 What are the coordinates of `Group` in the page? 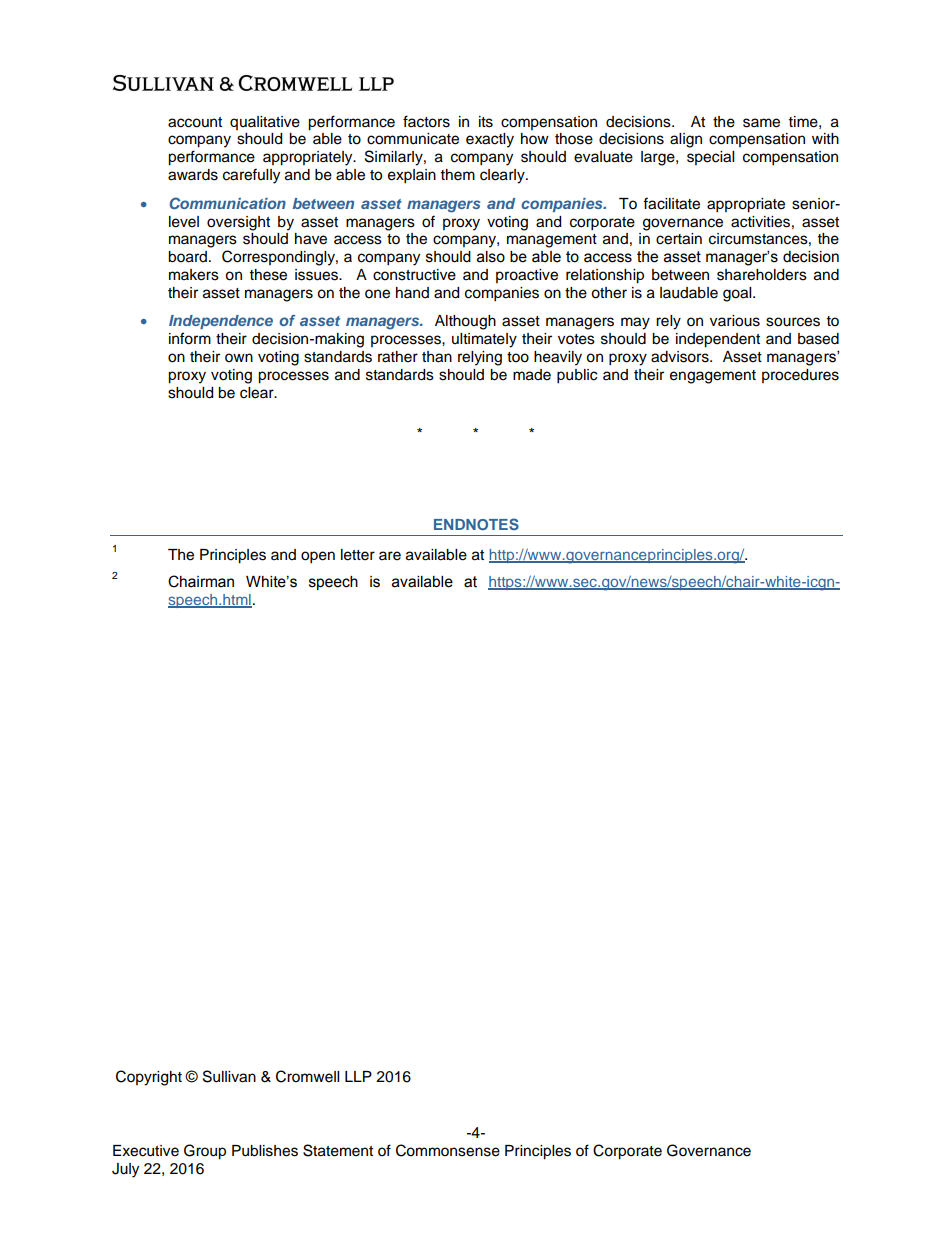 It's located at (205, 1152).
